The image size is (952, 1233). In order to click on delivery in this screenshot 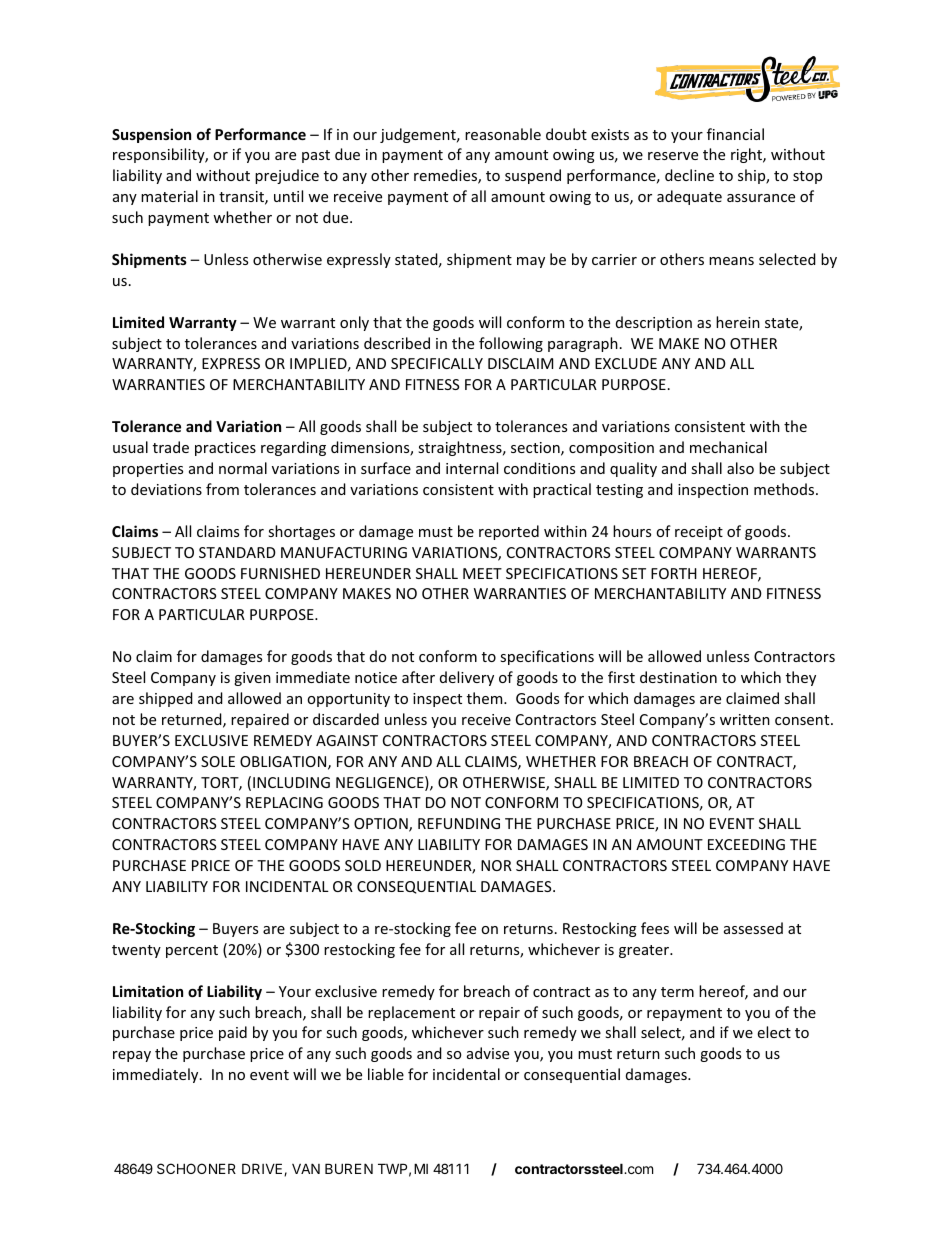, I will do `click(467, 678)`.
